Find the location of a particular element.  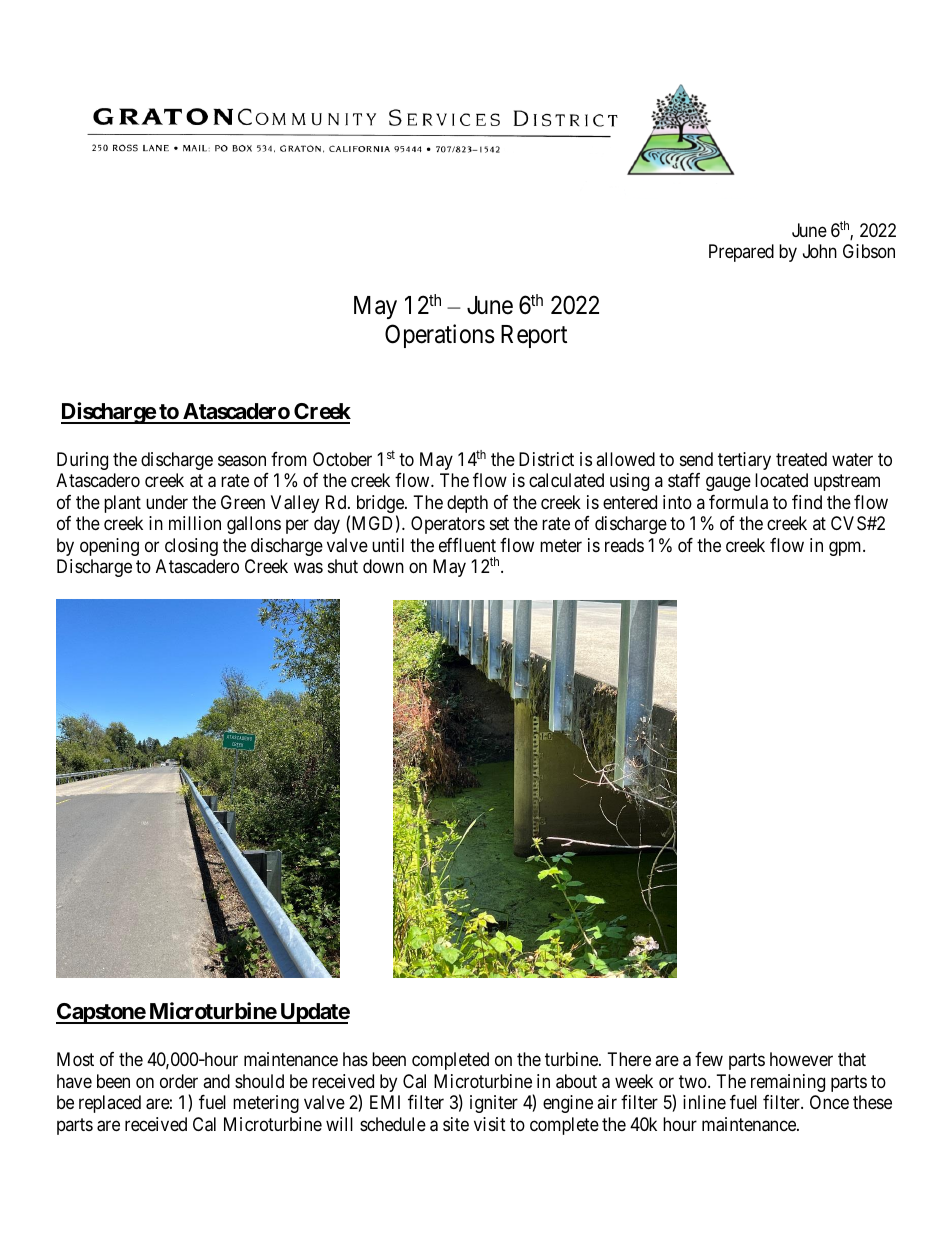

Operations is located at coordinates (440, 336).
